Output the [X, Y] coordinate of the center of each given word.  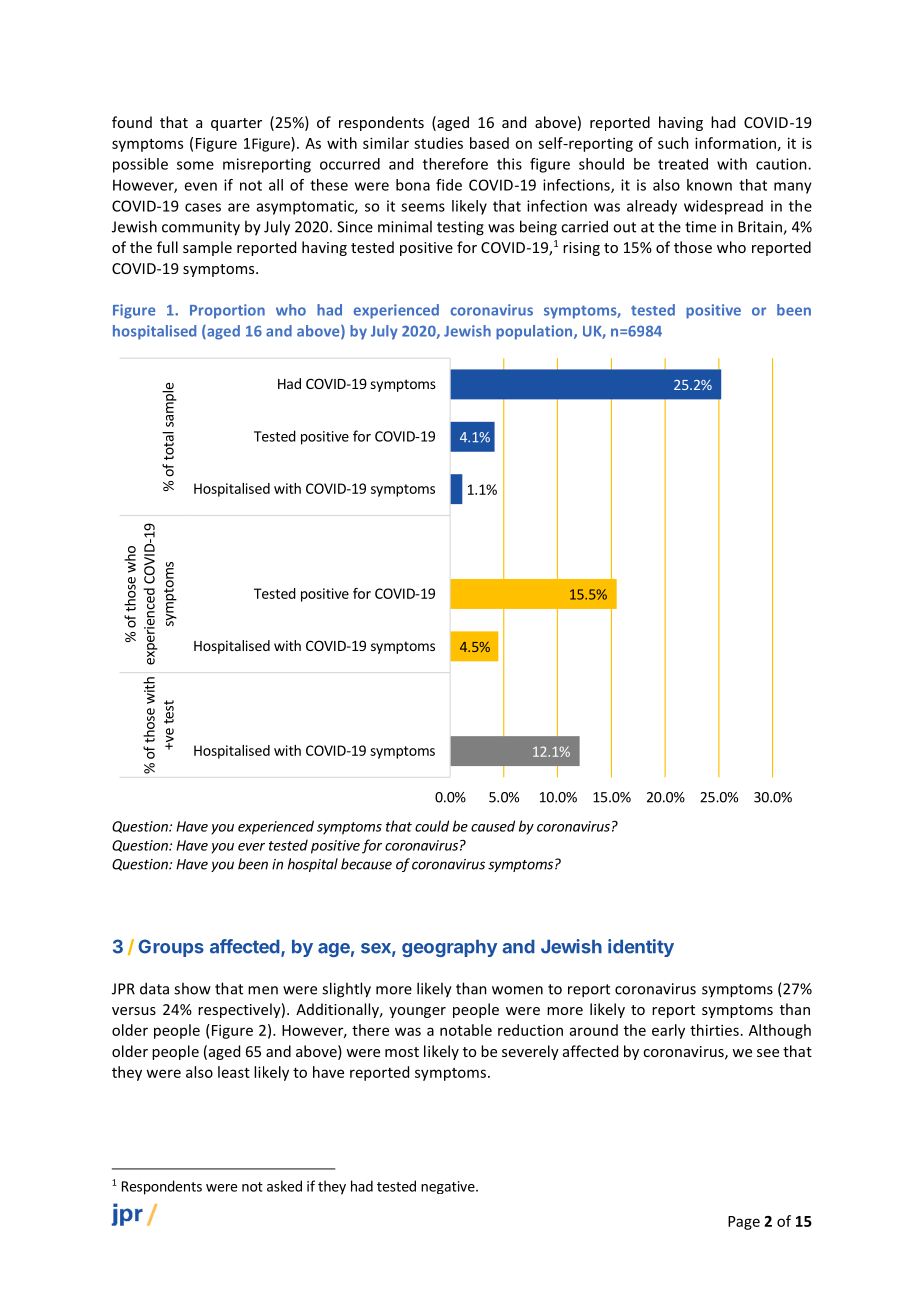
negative [449, 1187]
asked [284, 1186]
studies [438, 143]
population [535, 332]
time [700, 227]
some [195, 165]
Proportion [227, 311]
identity [641, 948]
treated [683, 164]
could [432, 826]
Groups [171, 948]
